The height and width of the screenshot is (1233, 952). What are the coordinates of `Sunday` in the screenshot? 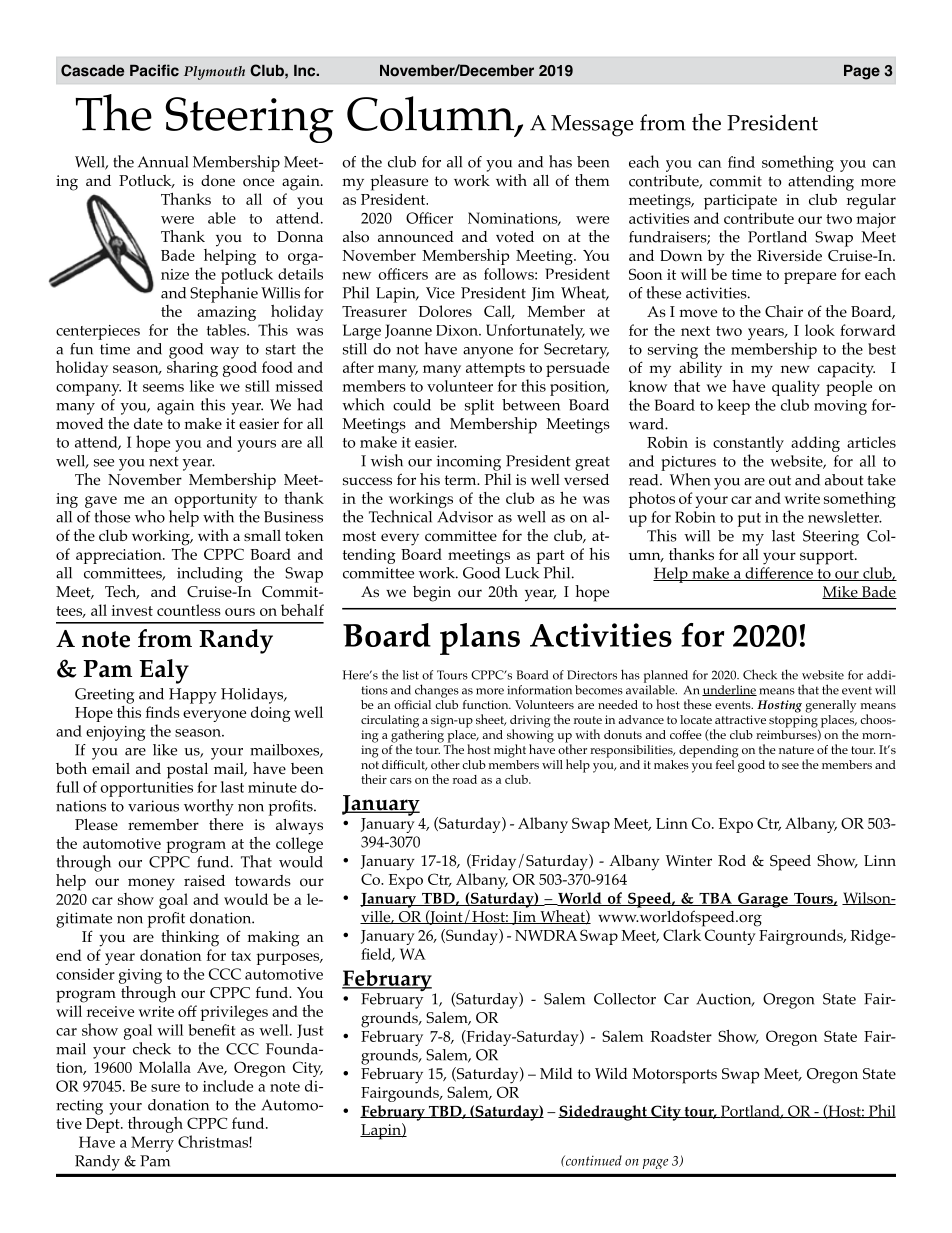 It's located at (472, 937).
